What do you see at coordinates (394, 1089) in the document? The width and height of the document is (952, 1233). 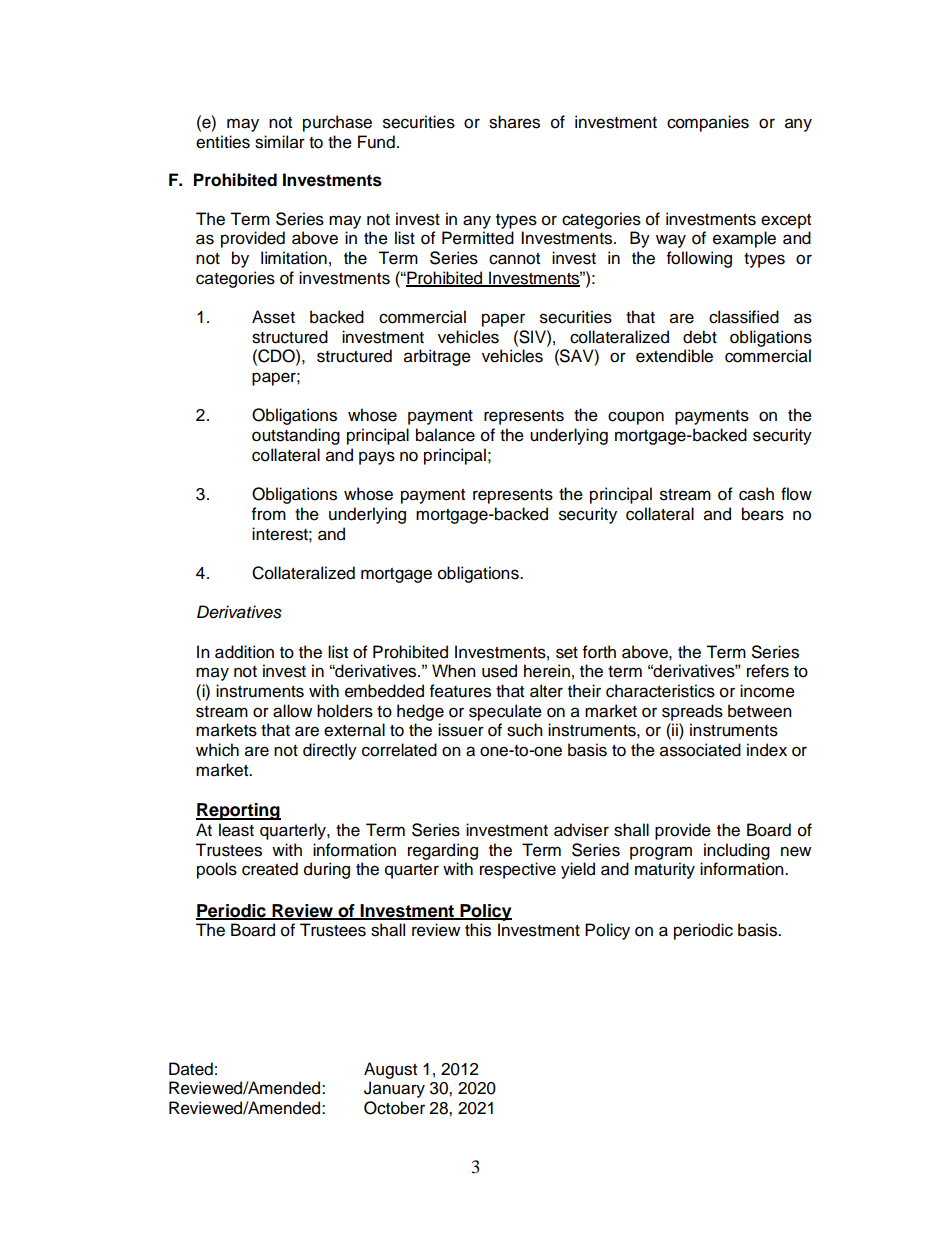 I see `January` at bounding box center [394, 1089].
